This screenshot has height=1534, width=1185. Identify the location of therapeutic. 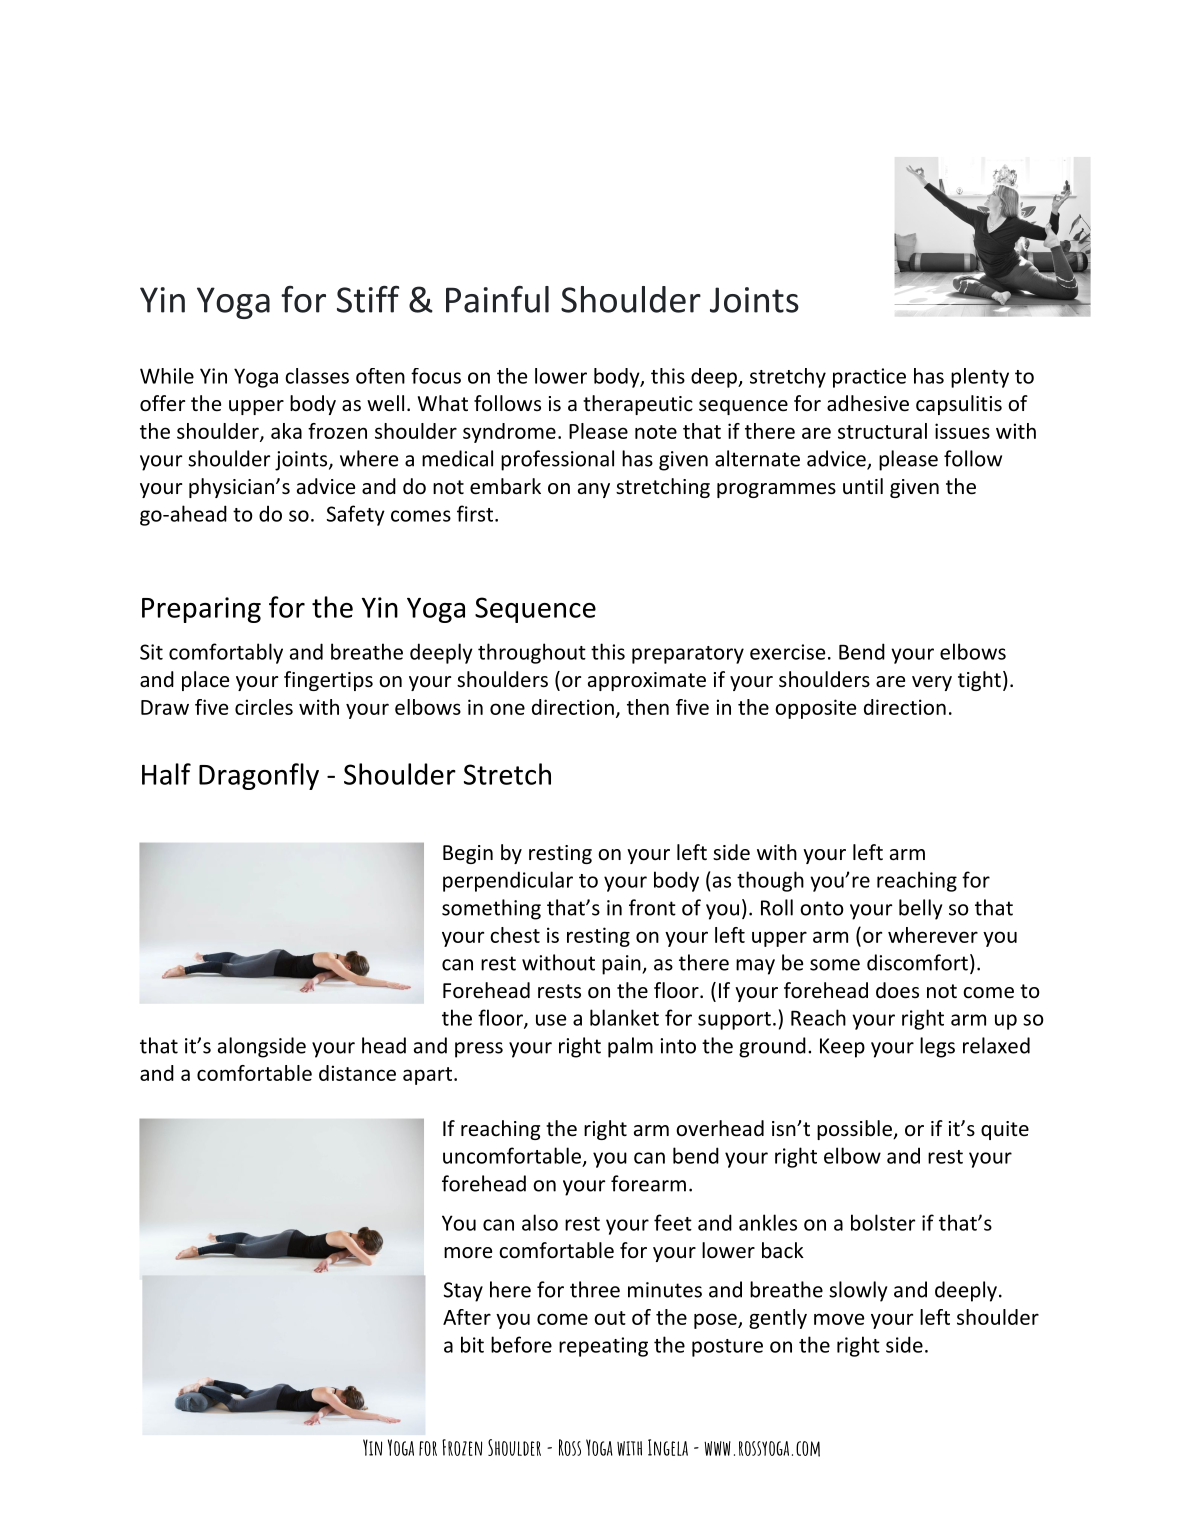
(638, 405).
